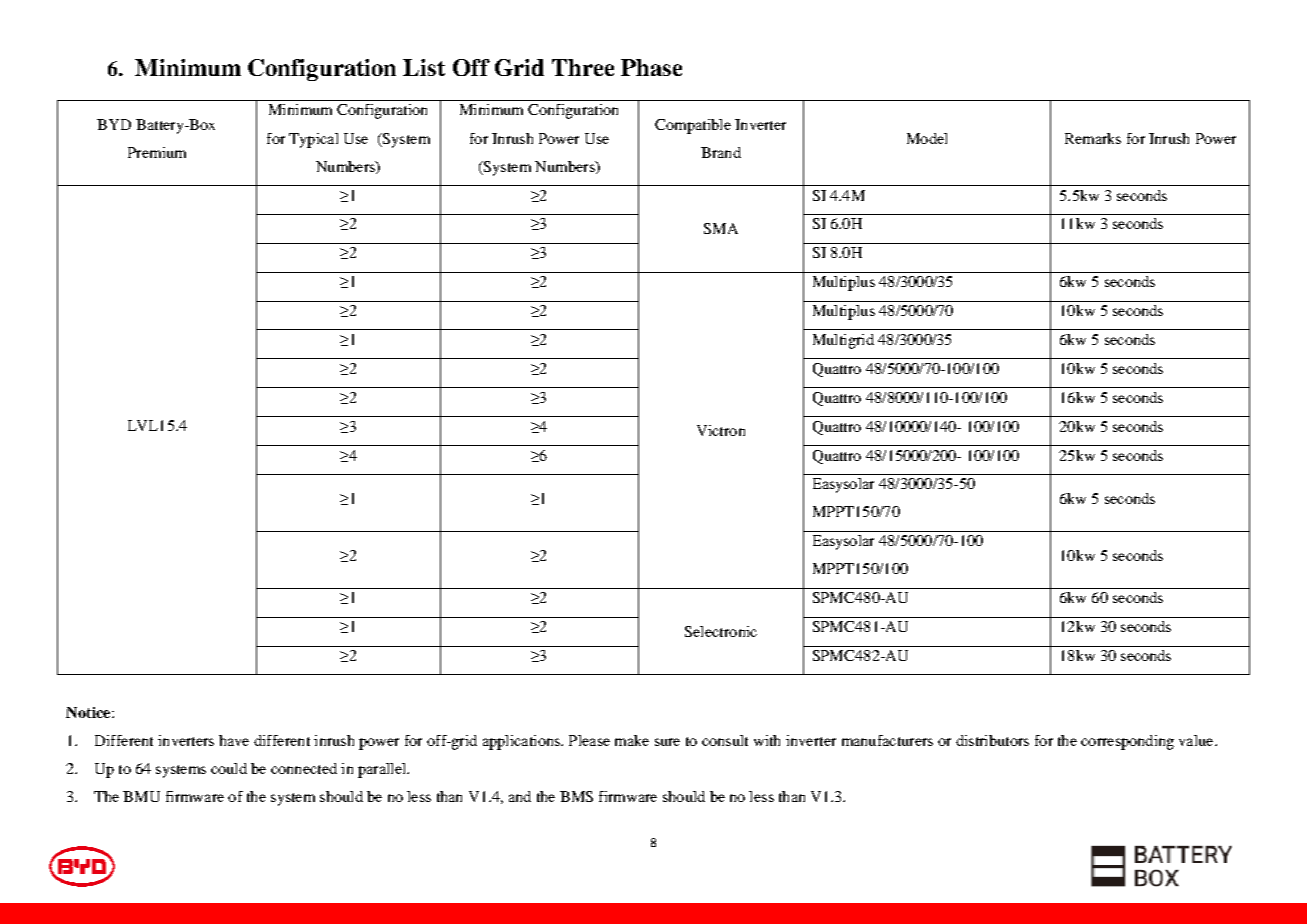 This screenshot has width=1307, height=924. I want to click on make, so click(632, 740).
